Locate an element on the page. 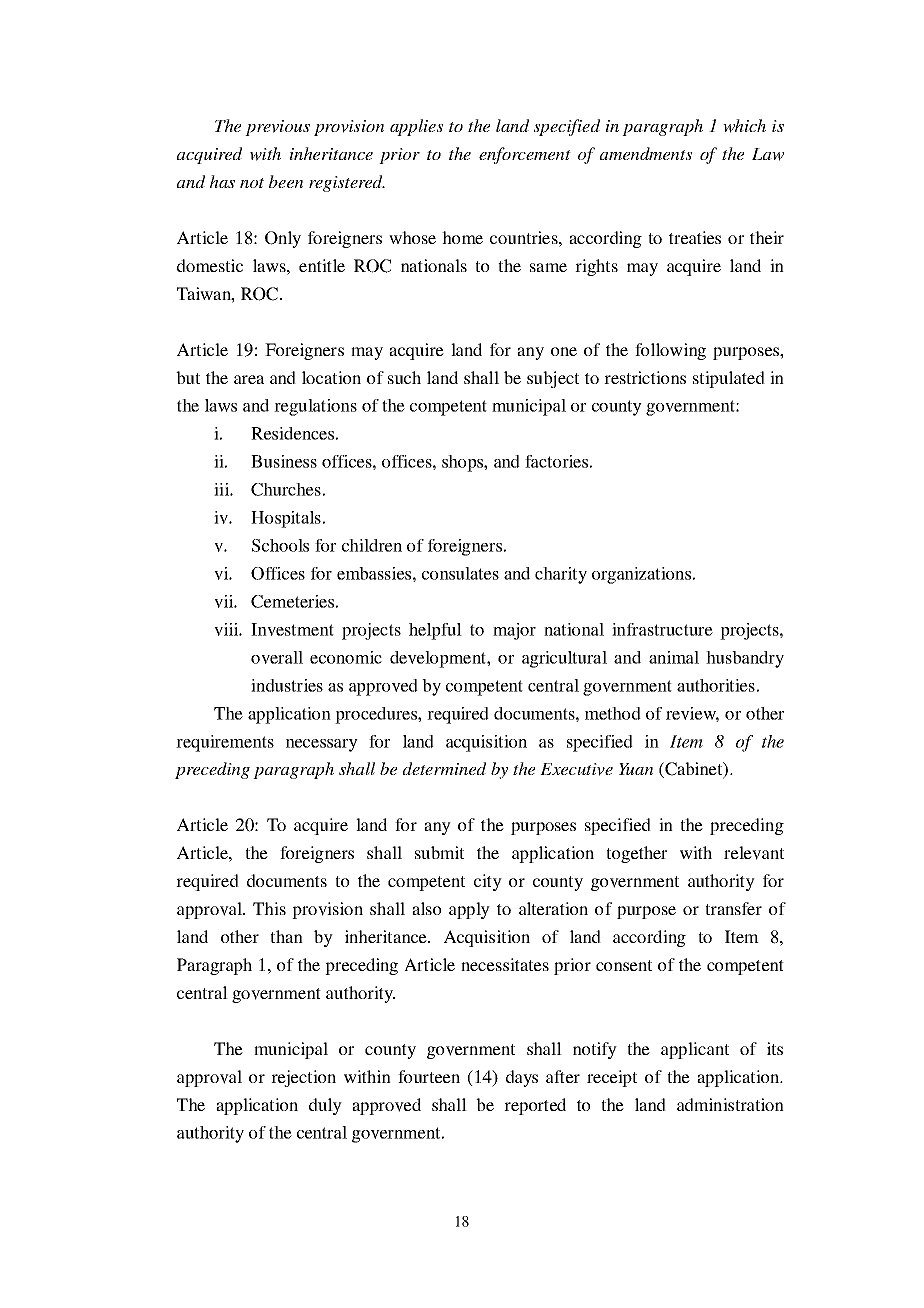  previous is located at coordinates (277, 128).
